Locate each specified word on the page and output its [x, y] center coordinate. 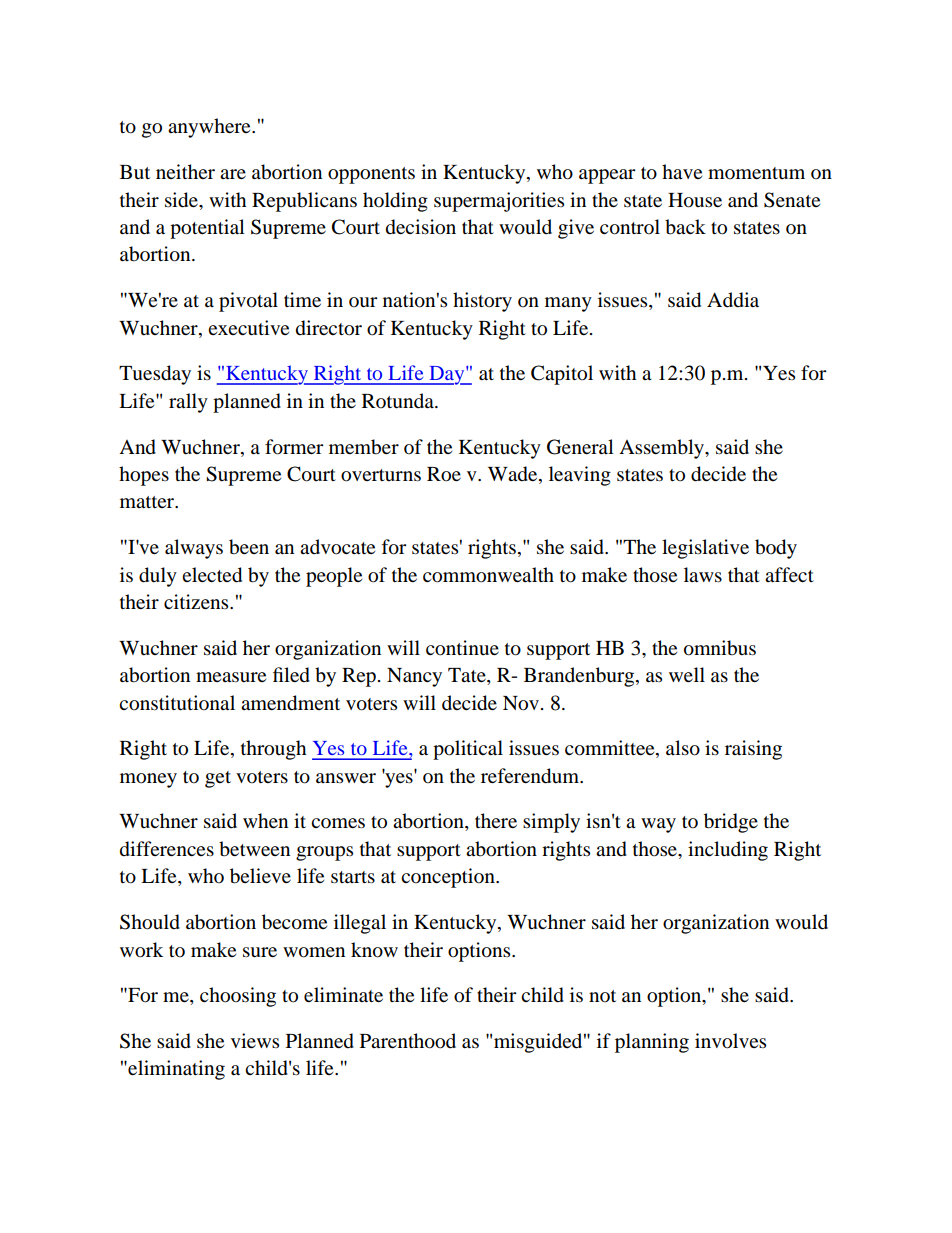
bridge [731, 823]
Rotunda [399, 401]
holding [395, 202]
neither [185, 171]
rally [188, 403]
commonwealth [488, 575]
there [496, 820]
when [265, 820]
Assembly [663, 449]
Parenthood [408, 1041]
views [255, 1040]
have [682, 172]
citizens [197, 601]
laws [703, 575]
